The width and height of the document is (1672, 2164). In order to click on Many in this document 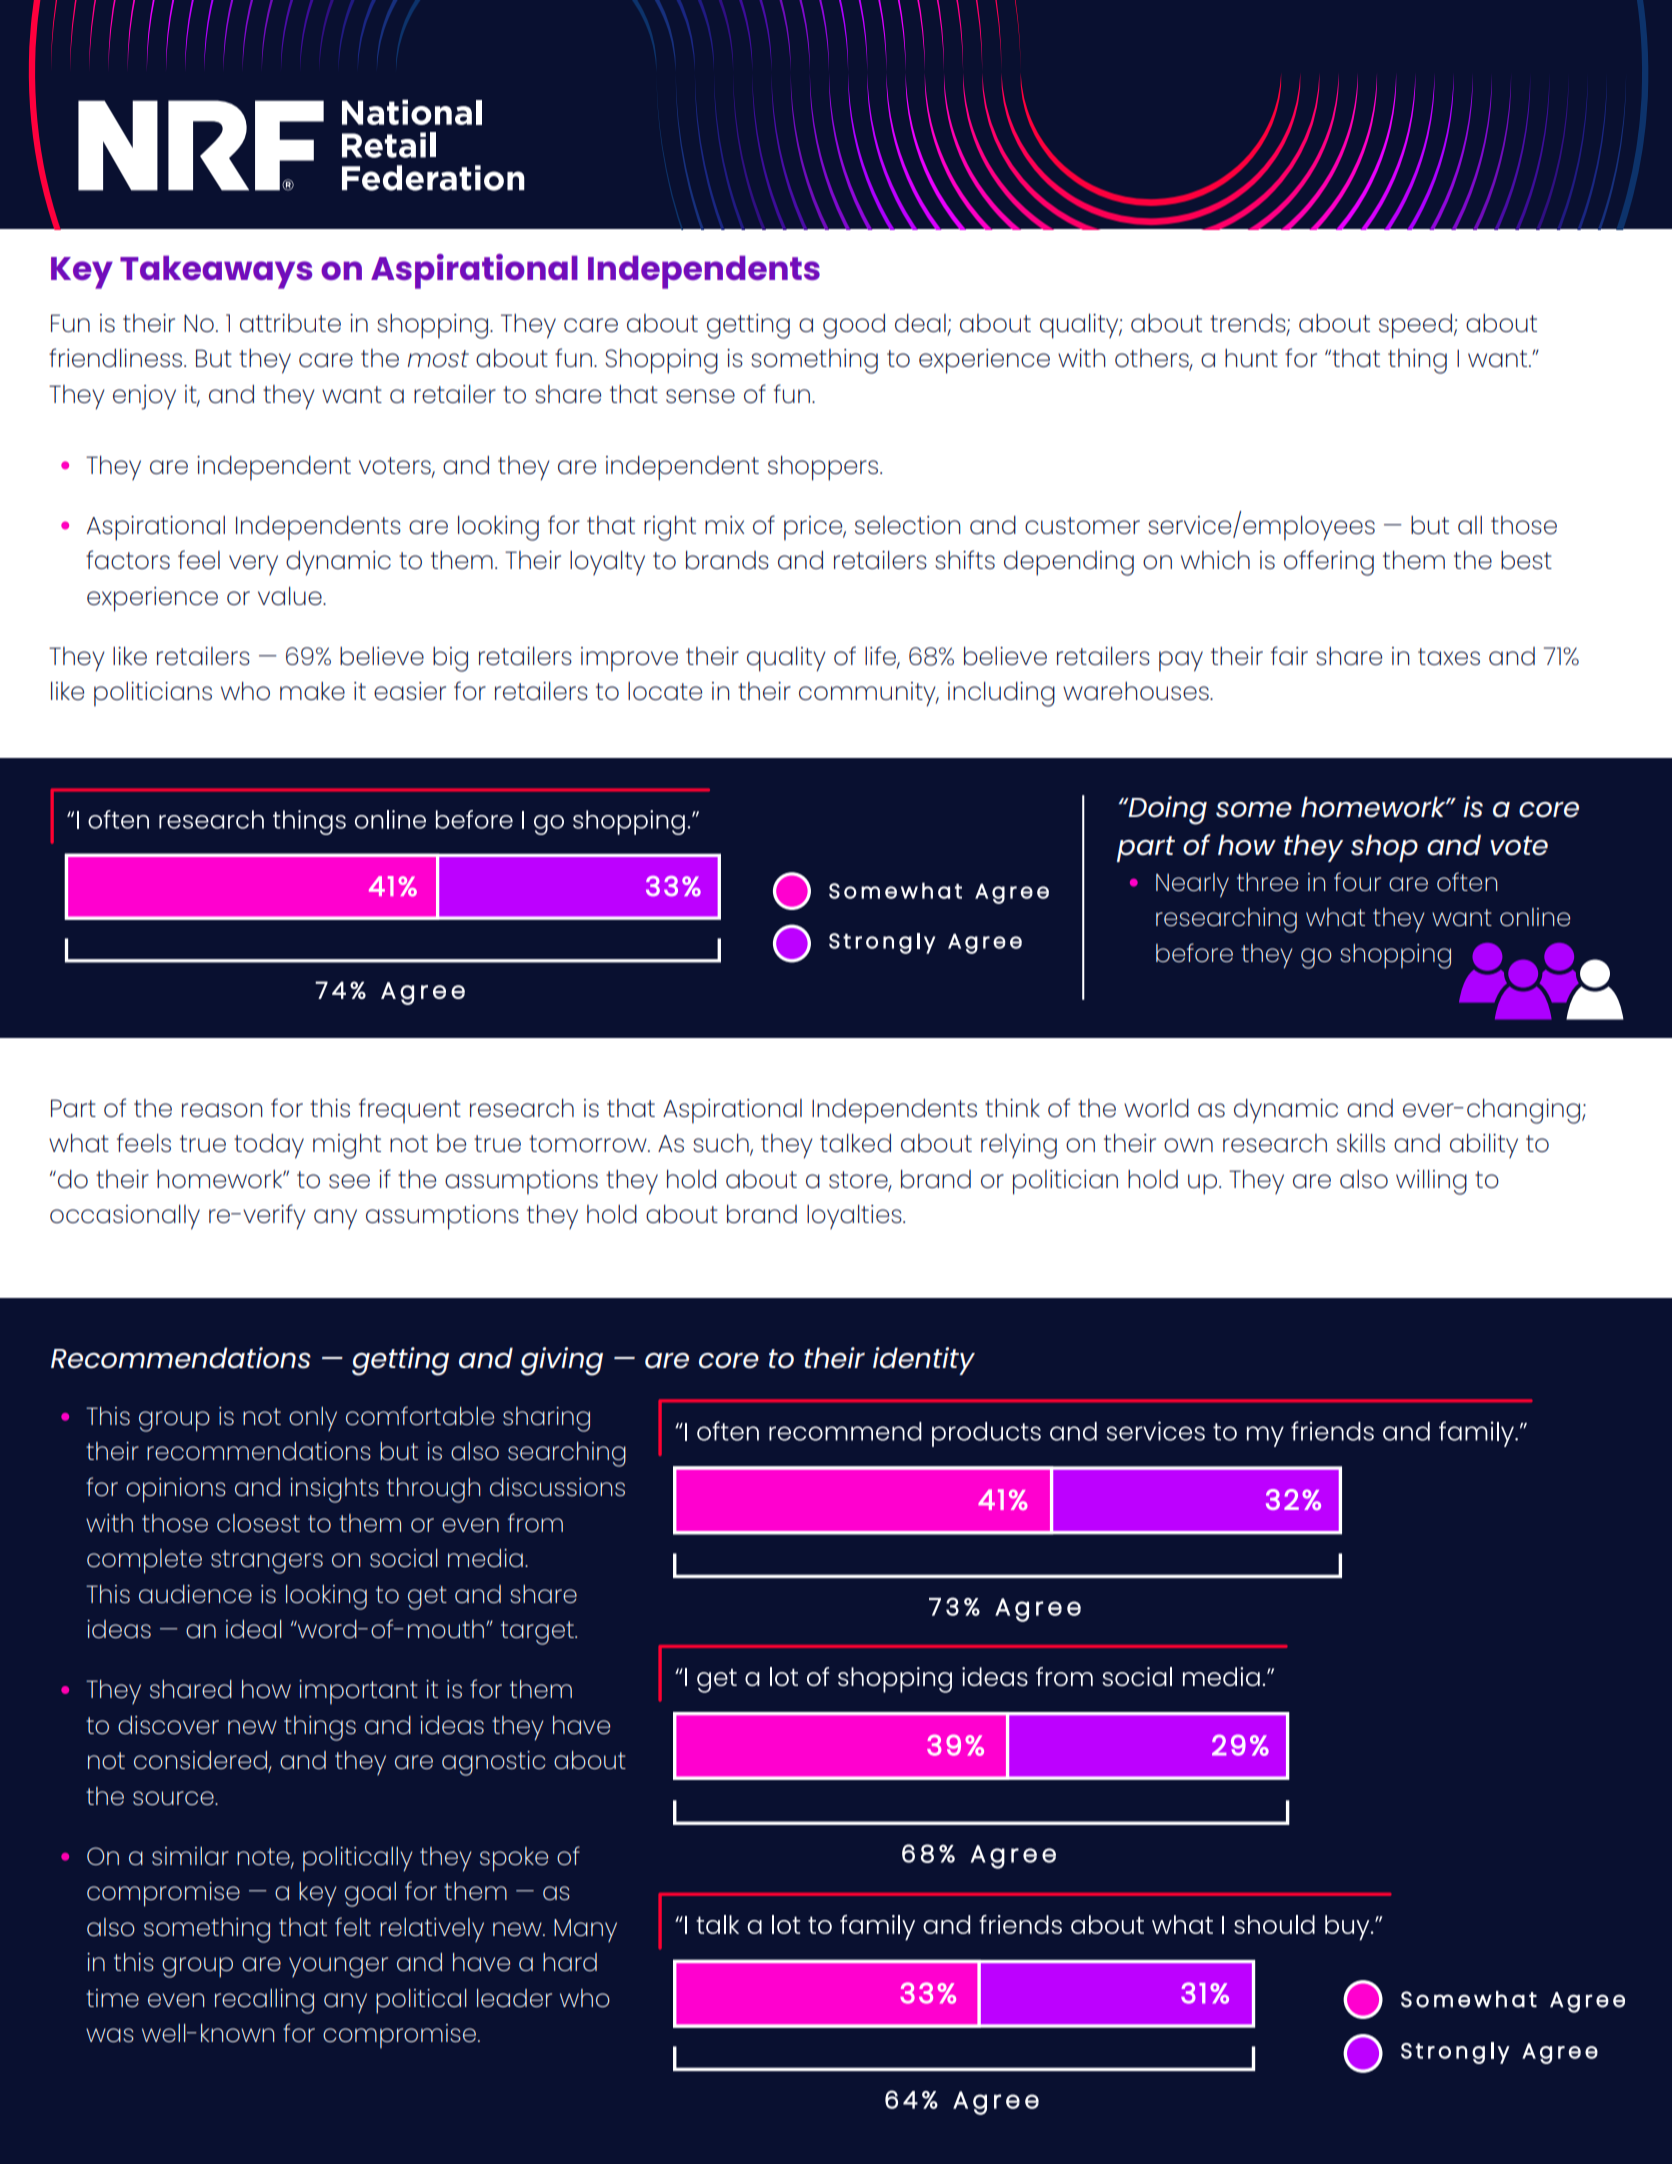, I will do `click(585, 1930)`.
